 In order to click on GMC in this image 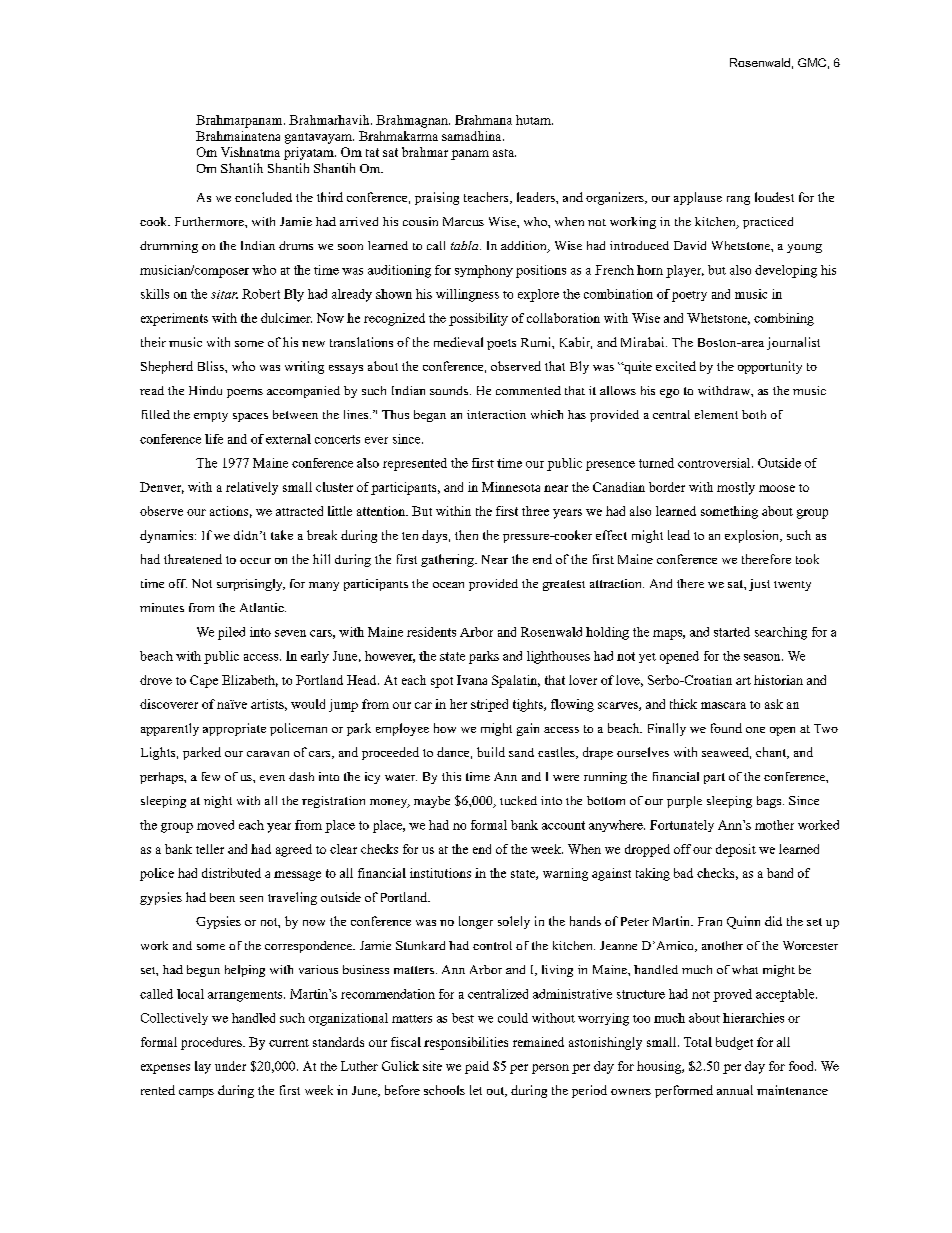, I will do `click(812, 62)`.
